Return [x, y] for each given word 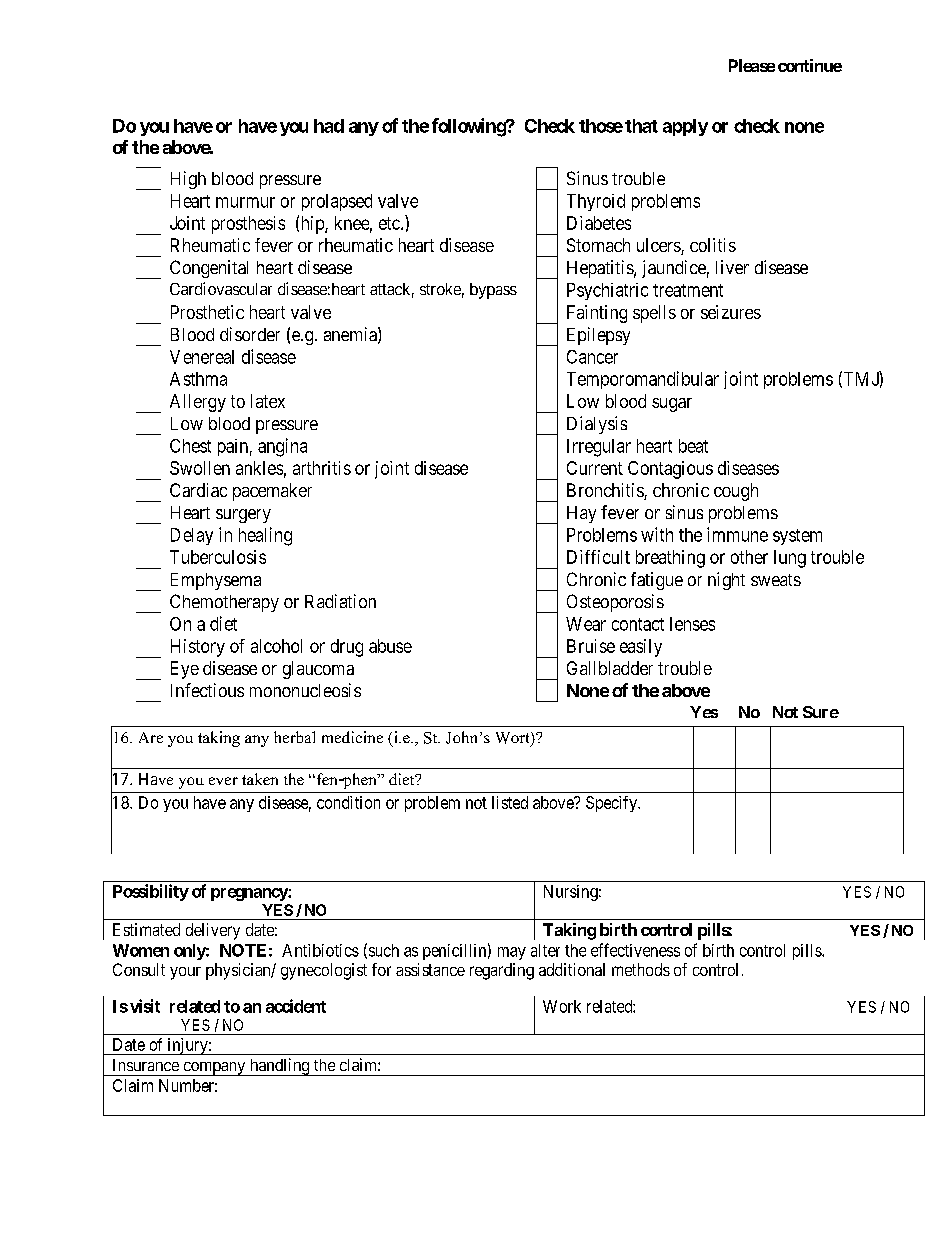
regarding [502, 971]
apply [685, 127]
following [469, 127]
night [726, 581]
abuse [390, 646]
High [188, 180]
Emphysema [216, 581]
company [214, 1069]
